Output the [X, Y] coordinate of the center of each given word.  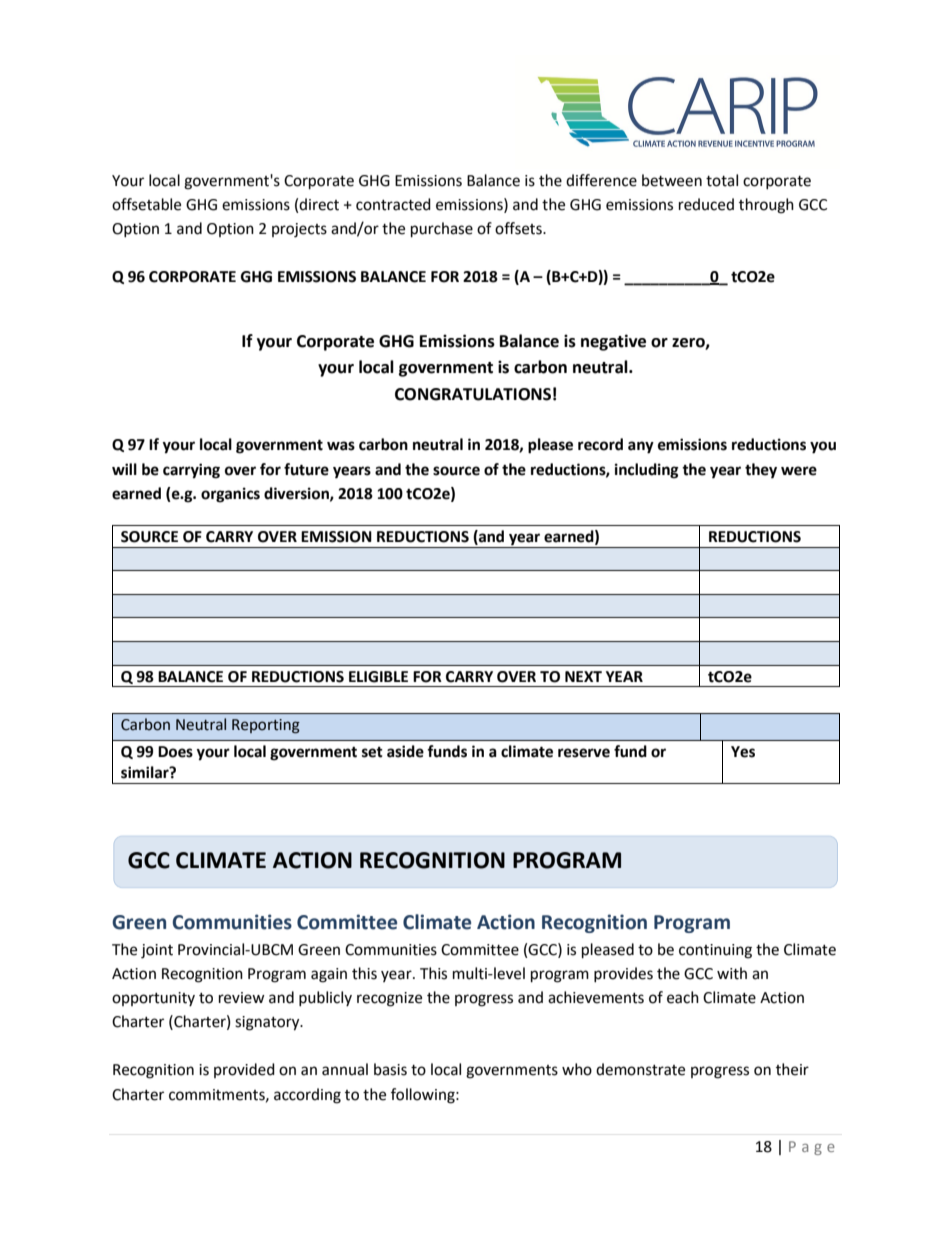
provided [244, 1070]
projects [299, 230]
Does [175, 752]
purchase [442, 230]
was [341, 446]
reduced [706, 204]
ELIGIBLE [378, 677]
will [124, 469]
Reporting [266, 726]
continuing [715, 951]
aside [405, 751]
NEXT [583, 676]
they [761, 471]
